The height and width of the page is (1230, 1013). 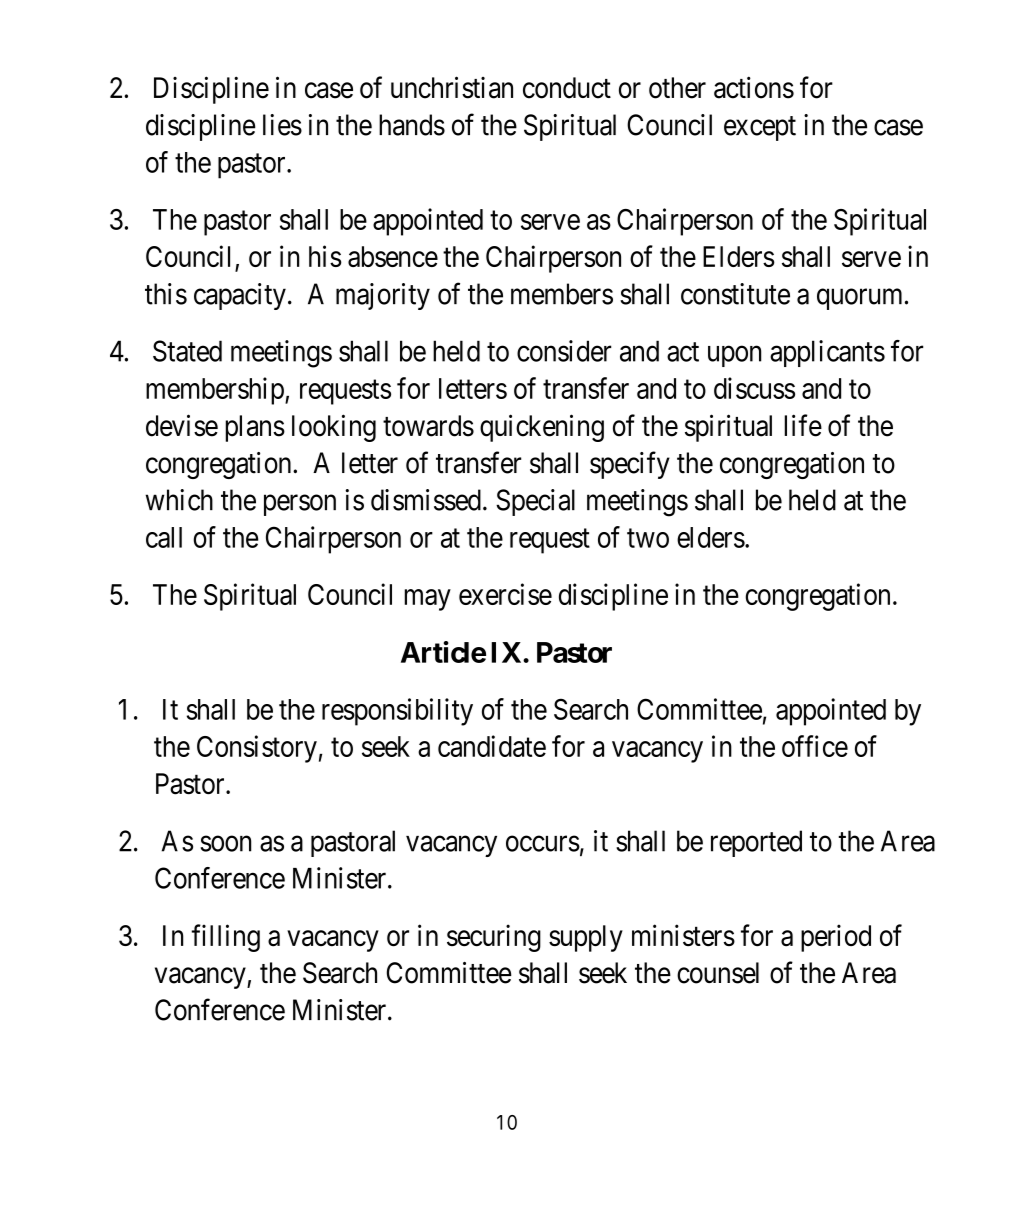 What do you see at coordinates (735, 294) in the page?
I see `constitute` at bounding box center [735, 294].
